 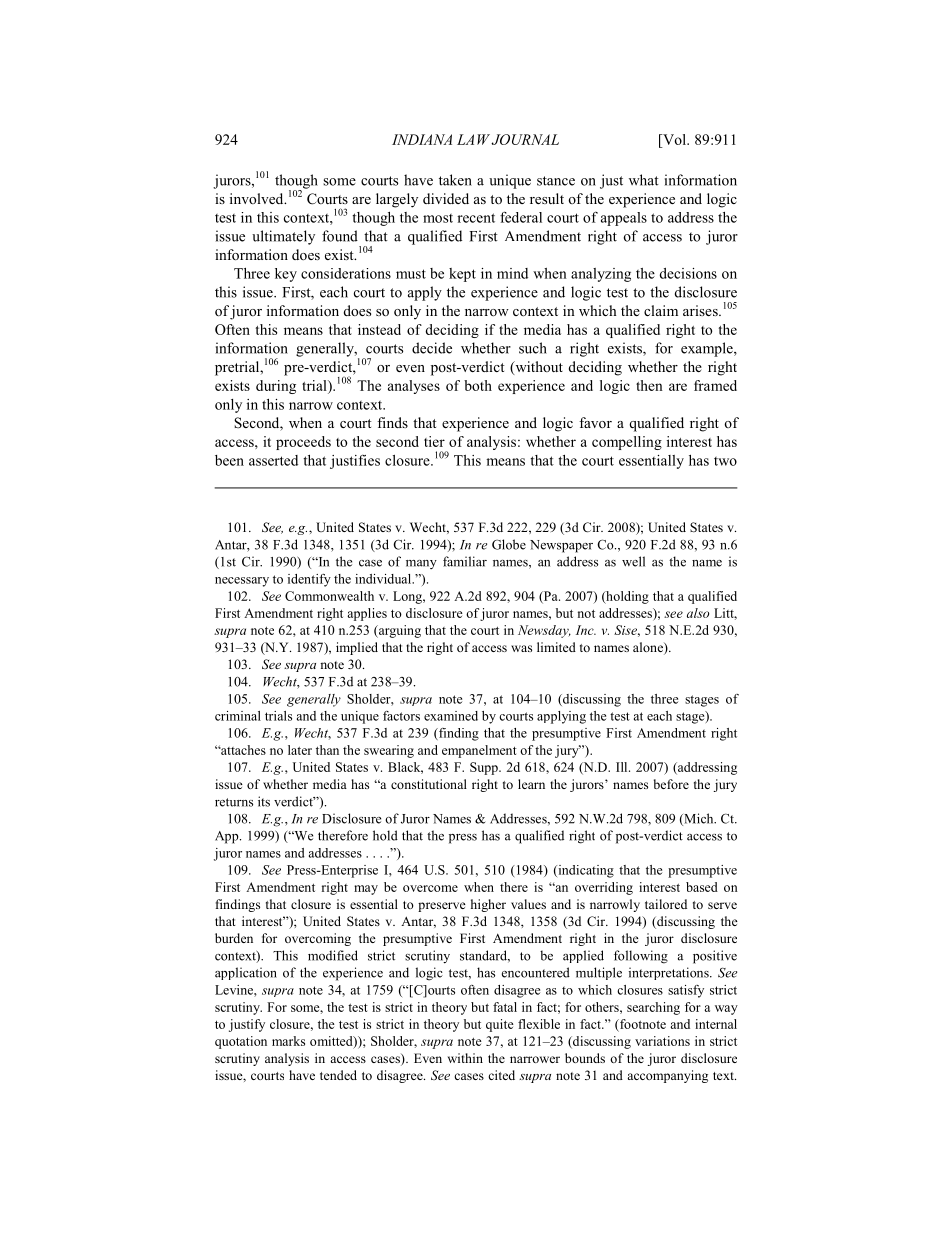 I want to click on ultimately, so click(x=283, y=237).
